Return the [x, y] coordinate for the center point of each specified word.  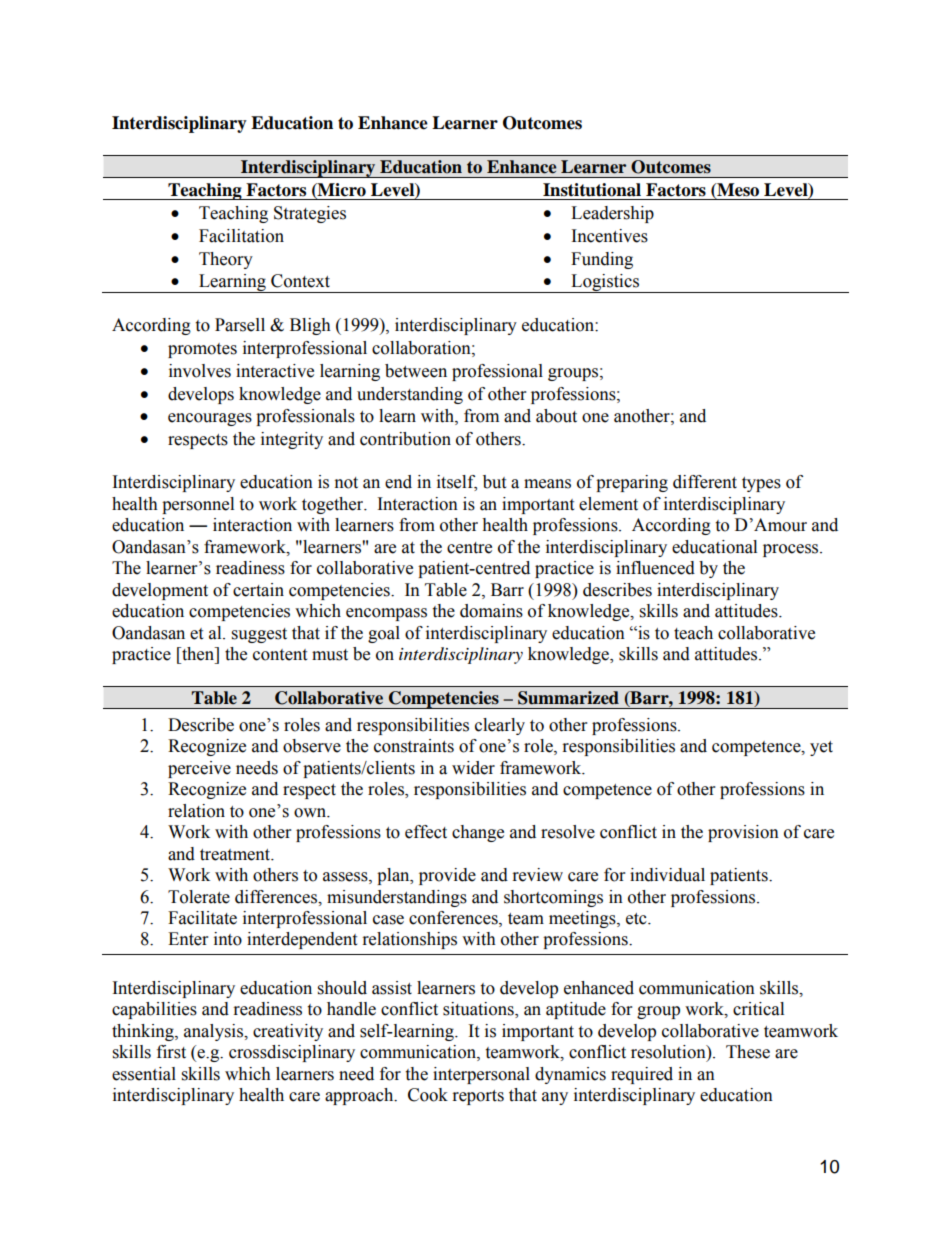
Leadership [612, 214]
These [748, 1052]
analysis [215, 1032]
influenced [655, 568]
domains [491, 611]
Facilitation [241, 236]
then [198, 654]
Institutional [592, 190]
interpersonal [481, 1075]
